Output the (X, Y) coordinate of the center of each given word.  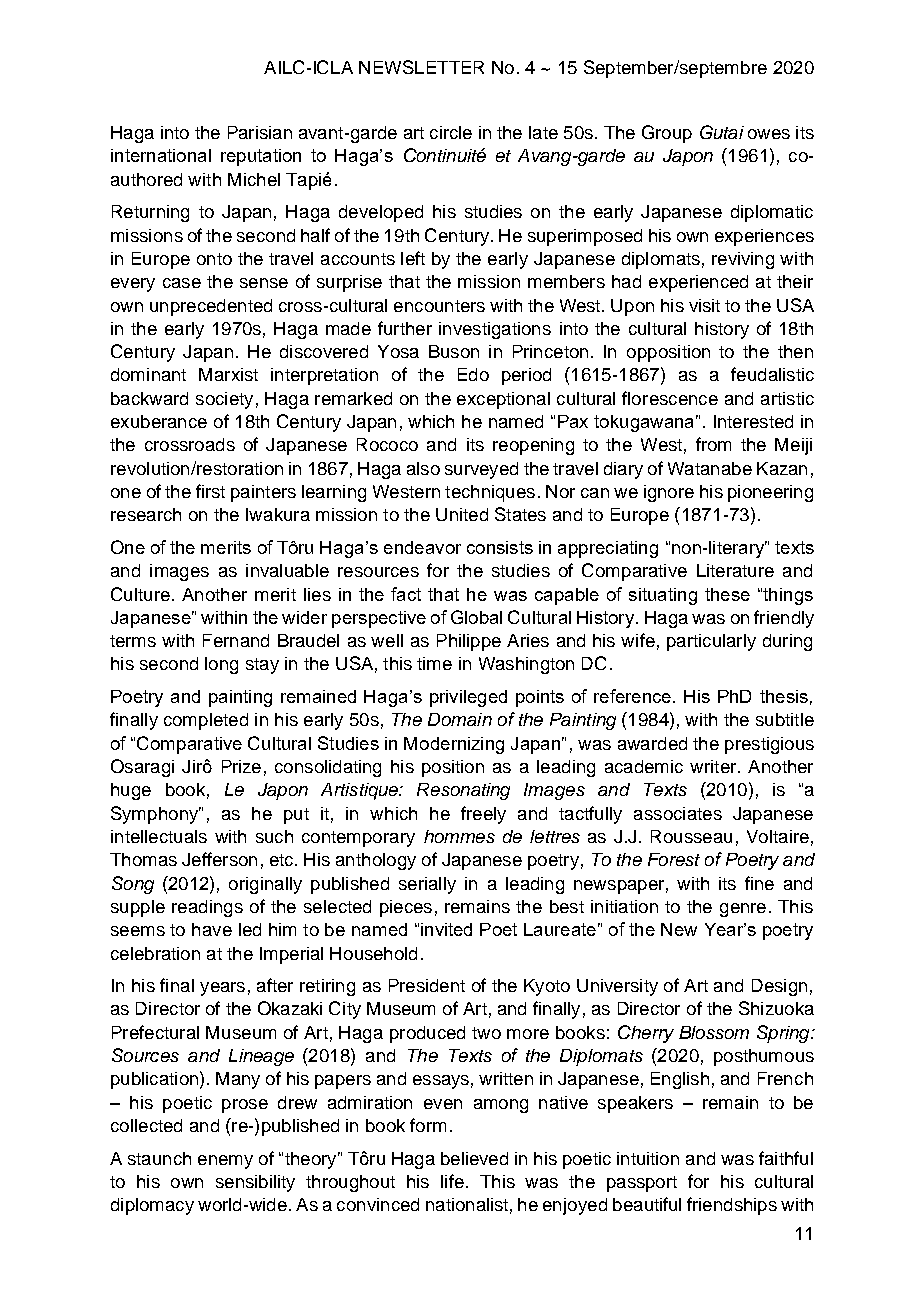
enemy (225, 1162)
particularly (711, 642)
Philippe (469, 642)
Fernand (236, 640)
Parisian (260, 132)
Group (667, 134)
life (452, 1181)
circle (451, 132)
